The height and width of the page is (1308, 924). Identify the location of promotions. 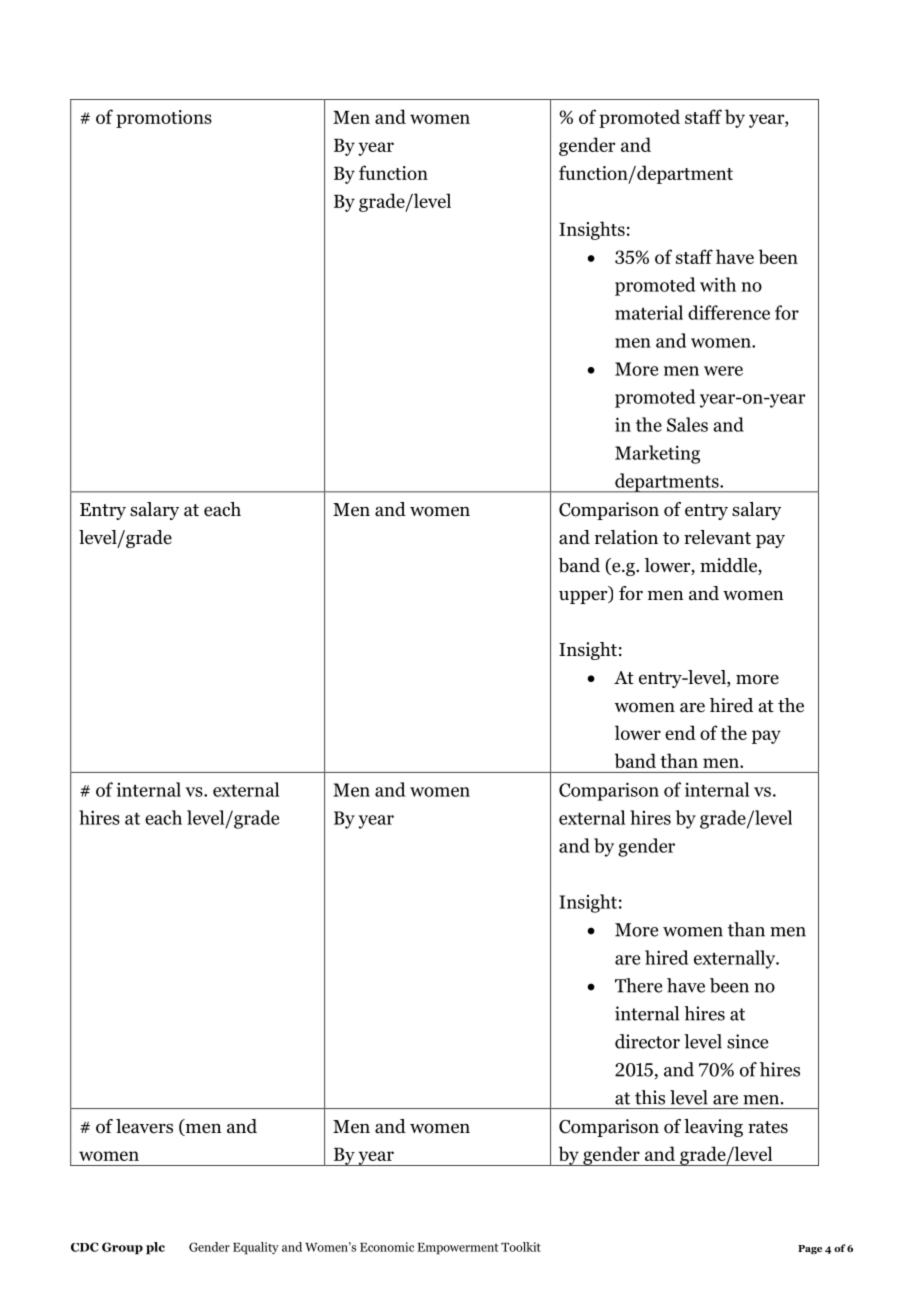
(164, 119).
